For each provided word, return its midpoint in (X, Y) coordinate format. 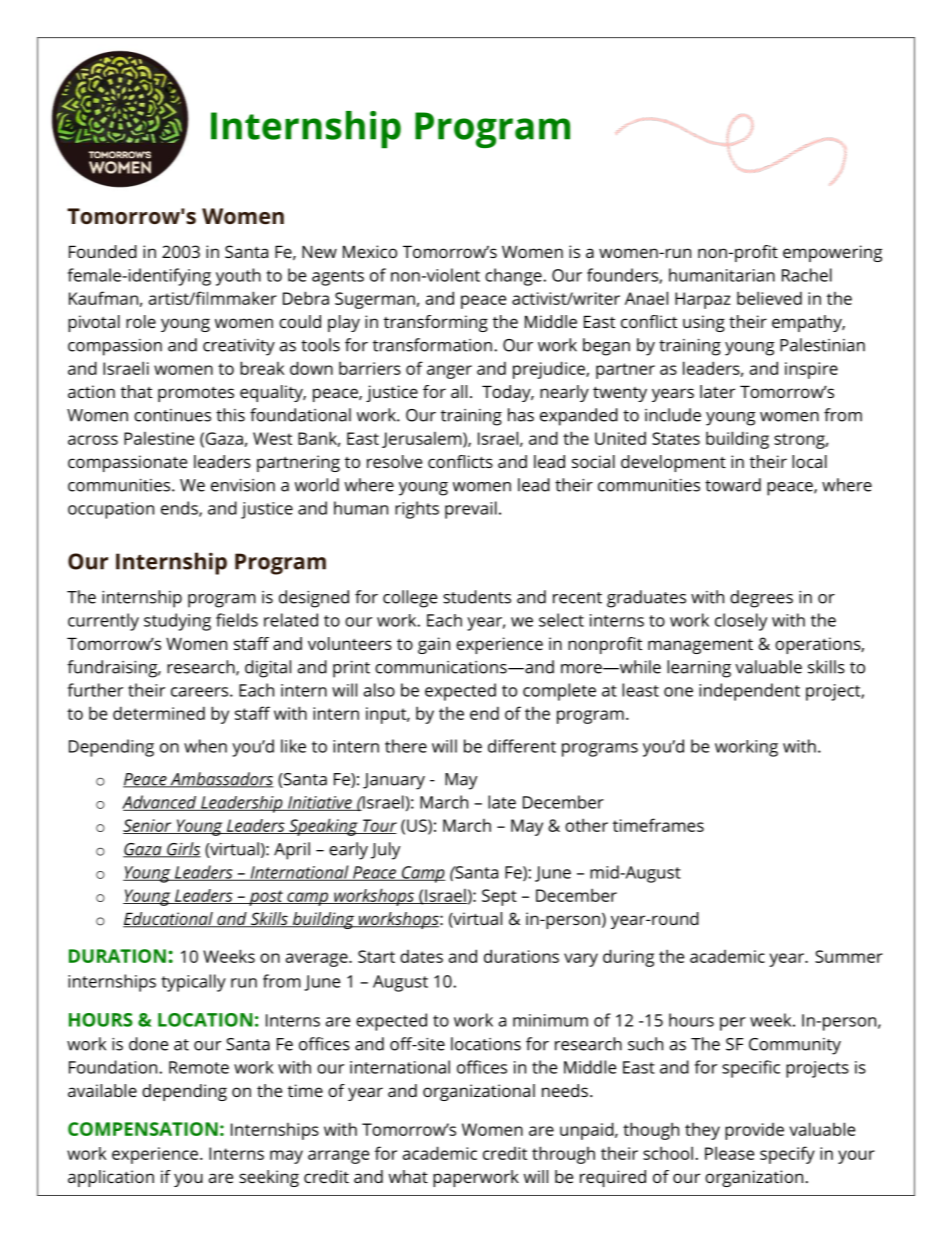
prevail (471, 510)
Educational (169, 920)
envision (243, 485)
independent (749, 692)
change (514, 277)
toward (733, 485)
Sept (499, 897)
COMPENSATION (143, 1129)
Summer (849, 956)
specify (787, 1155)
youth (238, 277)
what (408, 1176)
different (522, 746)
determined (159, 713)
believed (769, 298)
